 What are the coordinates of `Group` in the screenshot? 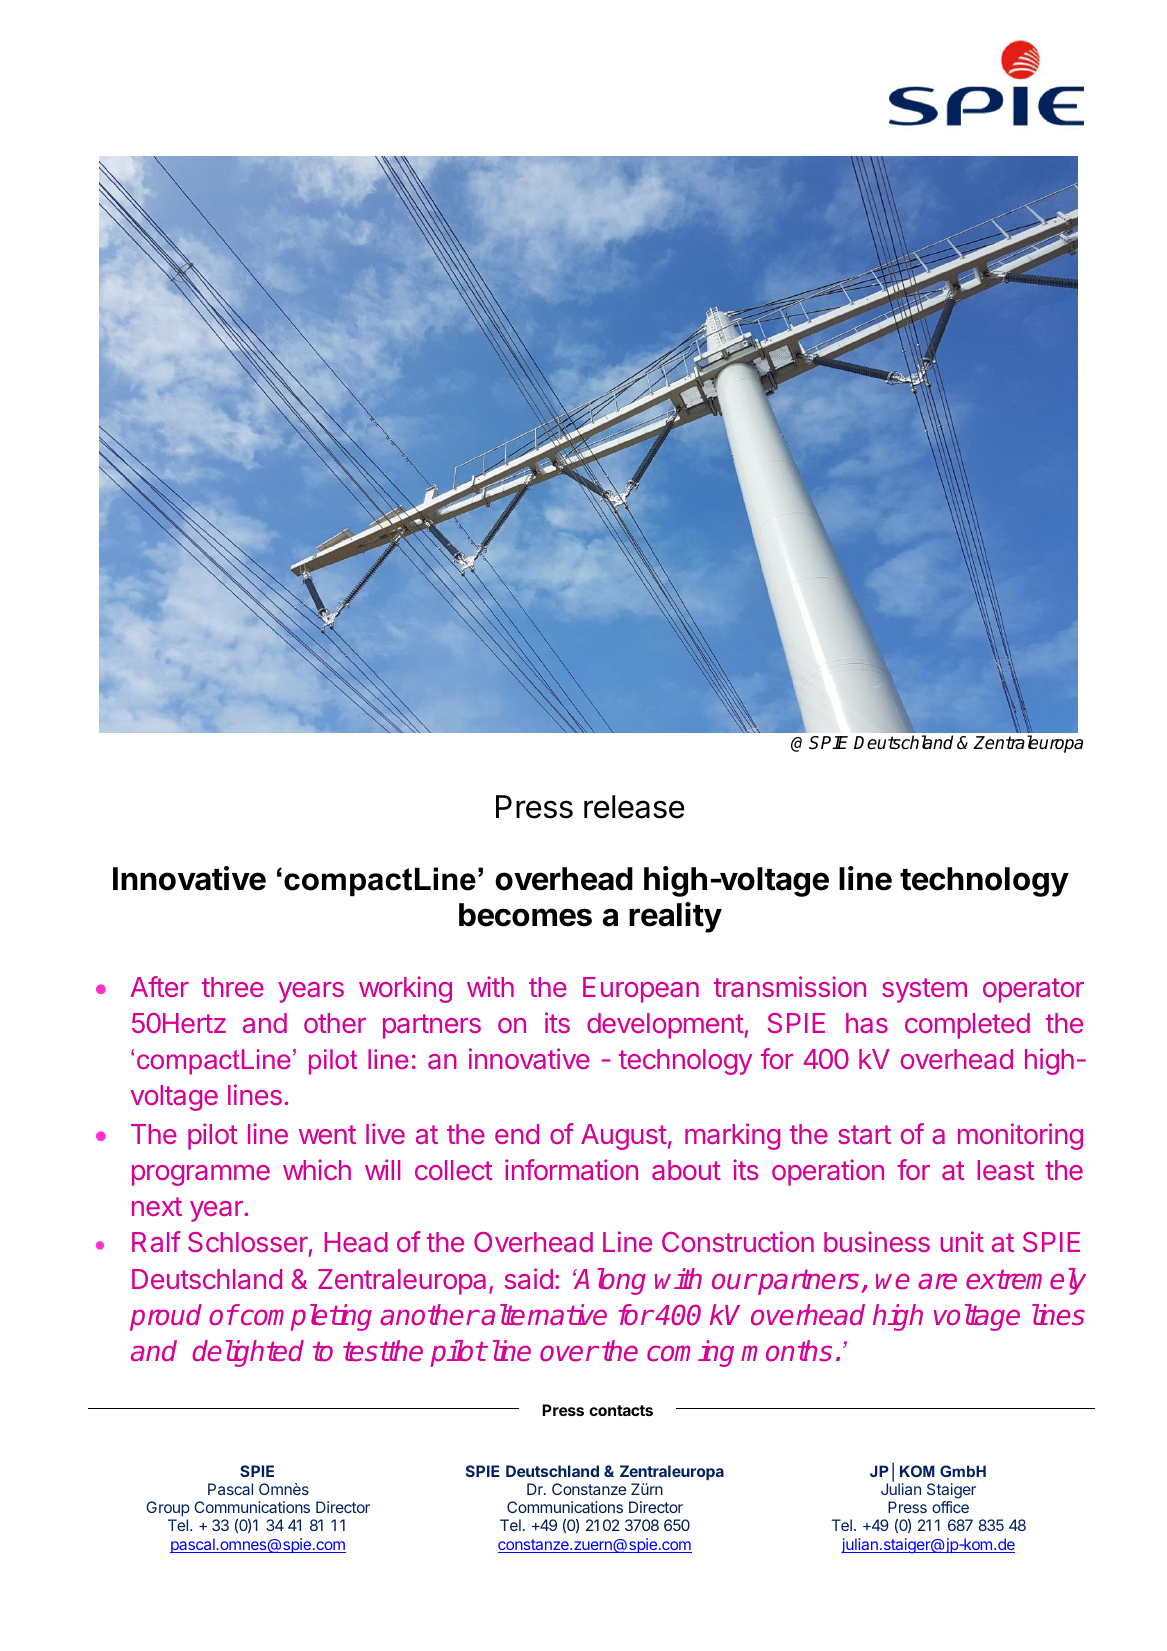 It's located at (168, 1508).
